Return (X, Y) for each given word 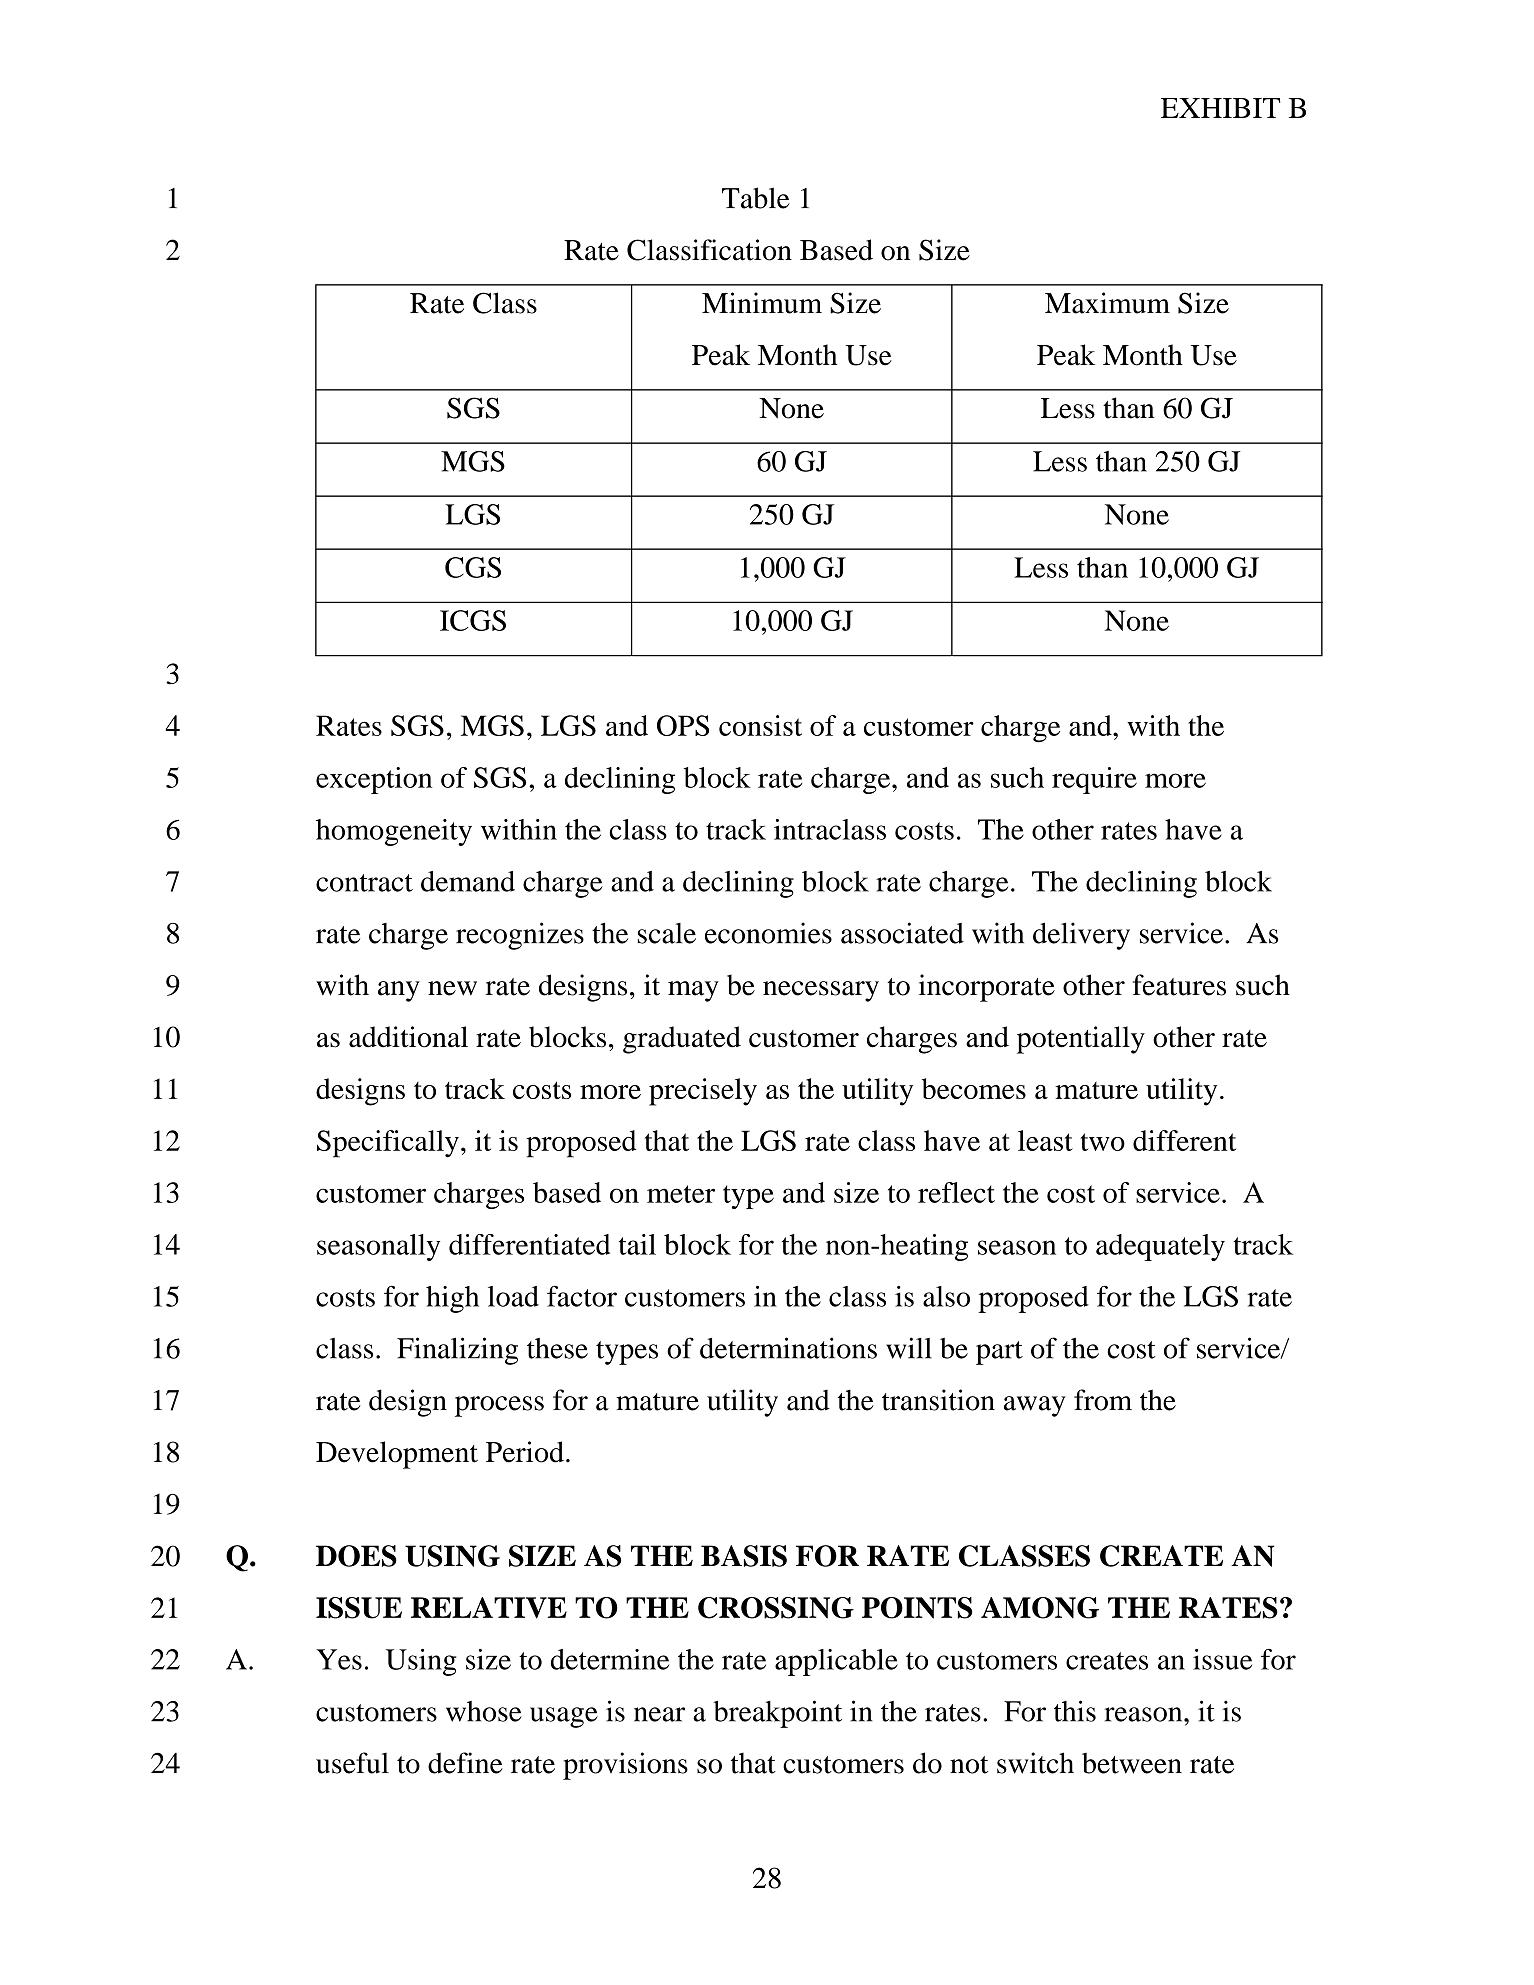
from (1103, 1400)
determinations (788, 1348)
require (1094, 780)
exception (374, 780)
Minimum (762, 303)
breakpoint (777, 1714)
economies (768, 933)
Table (756, 198)
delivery (1081, 936)
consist (760, 725)
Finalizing (457, 1351)
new (452, 988)
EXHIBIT (1220, 108)
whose (484, 1711)
